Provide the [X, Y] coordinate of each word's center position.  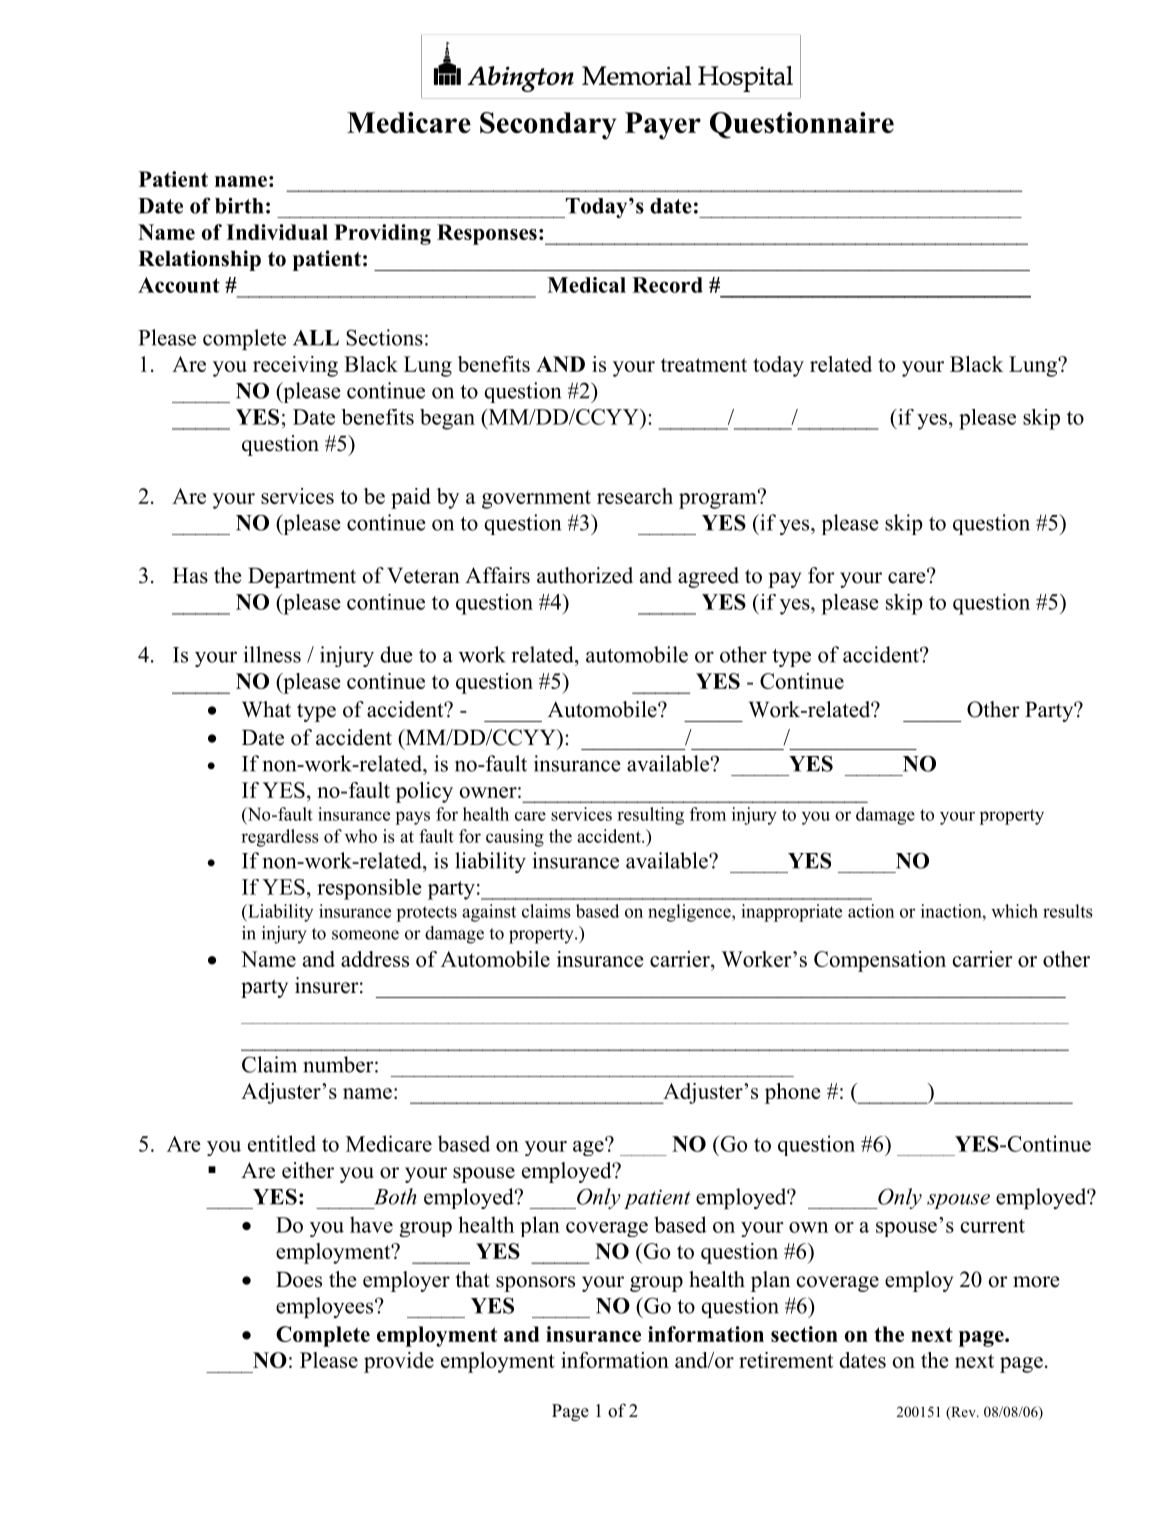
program [719, 500]
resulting [650, 816]
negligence [690, 913]
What [266, 709]
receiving [295, 366]
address [375, 959]
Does [299, 1279]
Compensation [880, 961]
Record [667, 285]
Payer [663, 126]
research [635, 496]
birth [239, 205]
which [1014, 911]
